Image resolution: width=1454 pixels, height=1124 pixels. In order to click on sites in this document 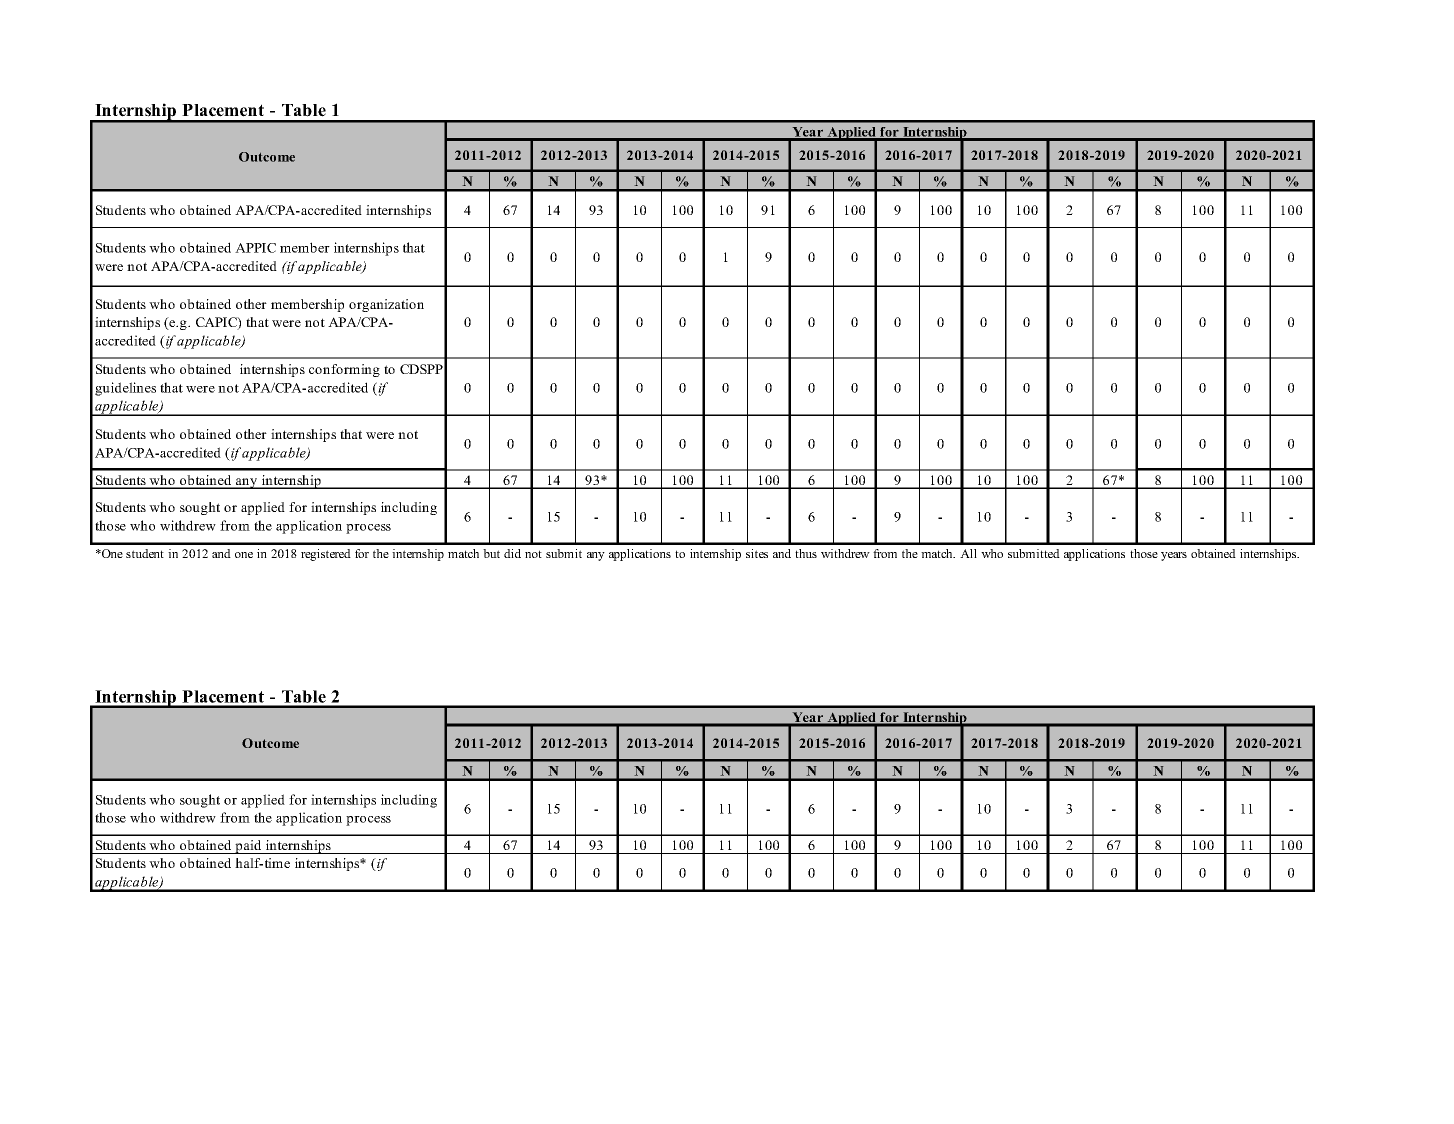, I will do `click(757, 553)`.
